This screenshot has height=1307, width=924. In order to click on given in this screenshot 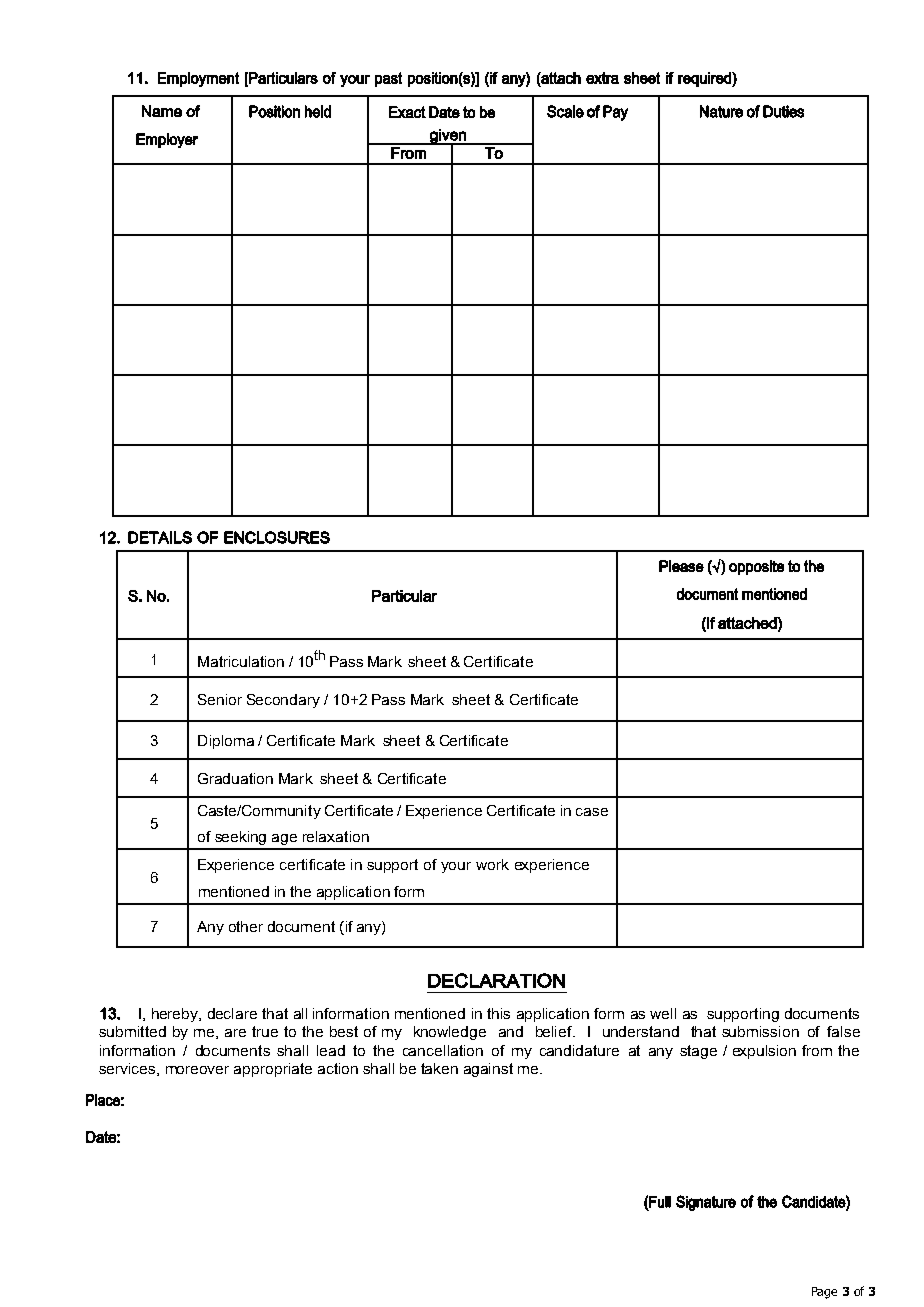, I will do `click(448, 137)`.
